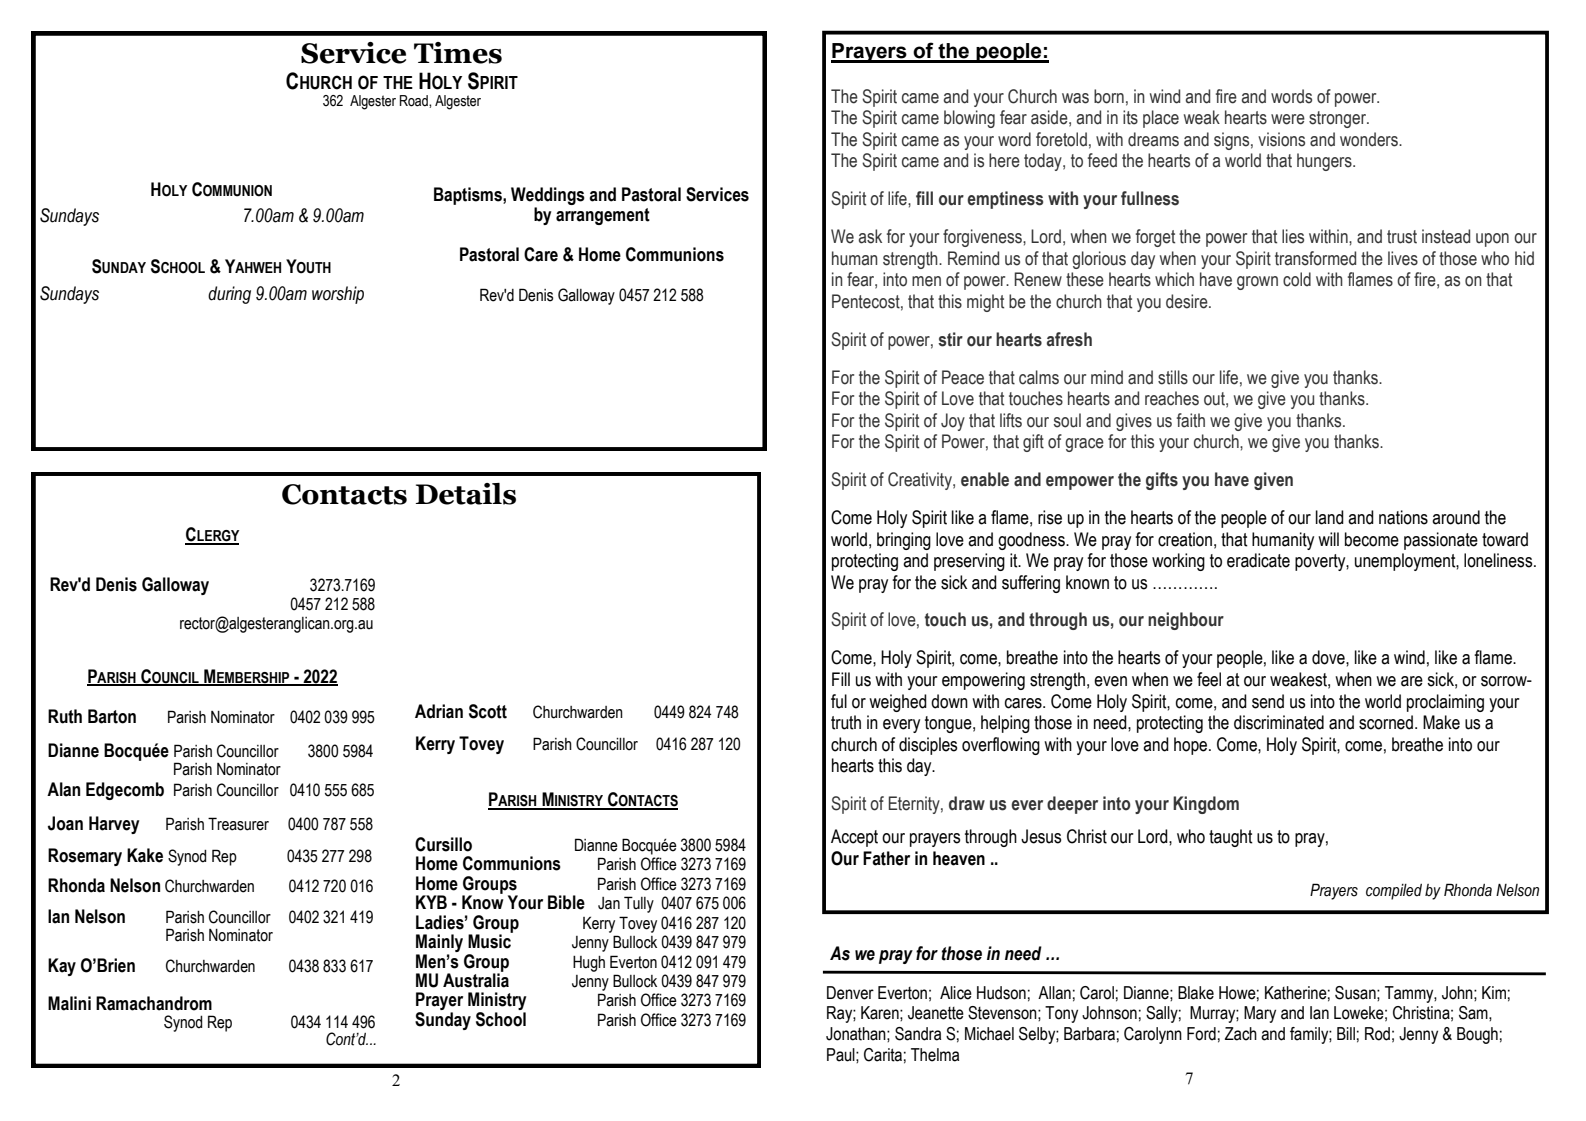 Image resolution: width=1586 pixels, height=1121 pixels. What do you see at coordinates (62, 967) in the page?
I see `Kay` at bounding box center [62, 967].
